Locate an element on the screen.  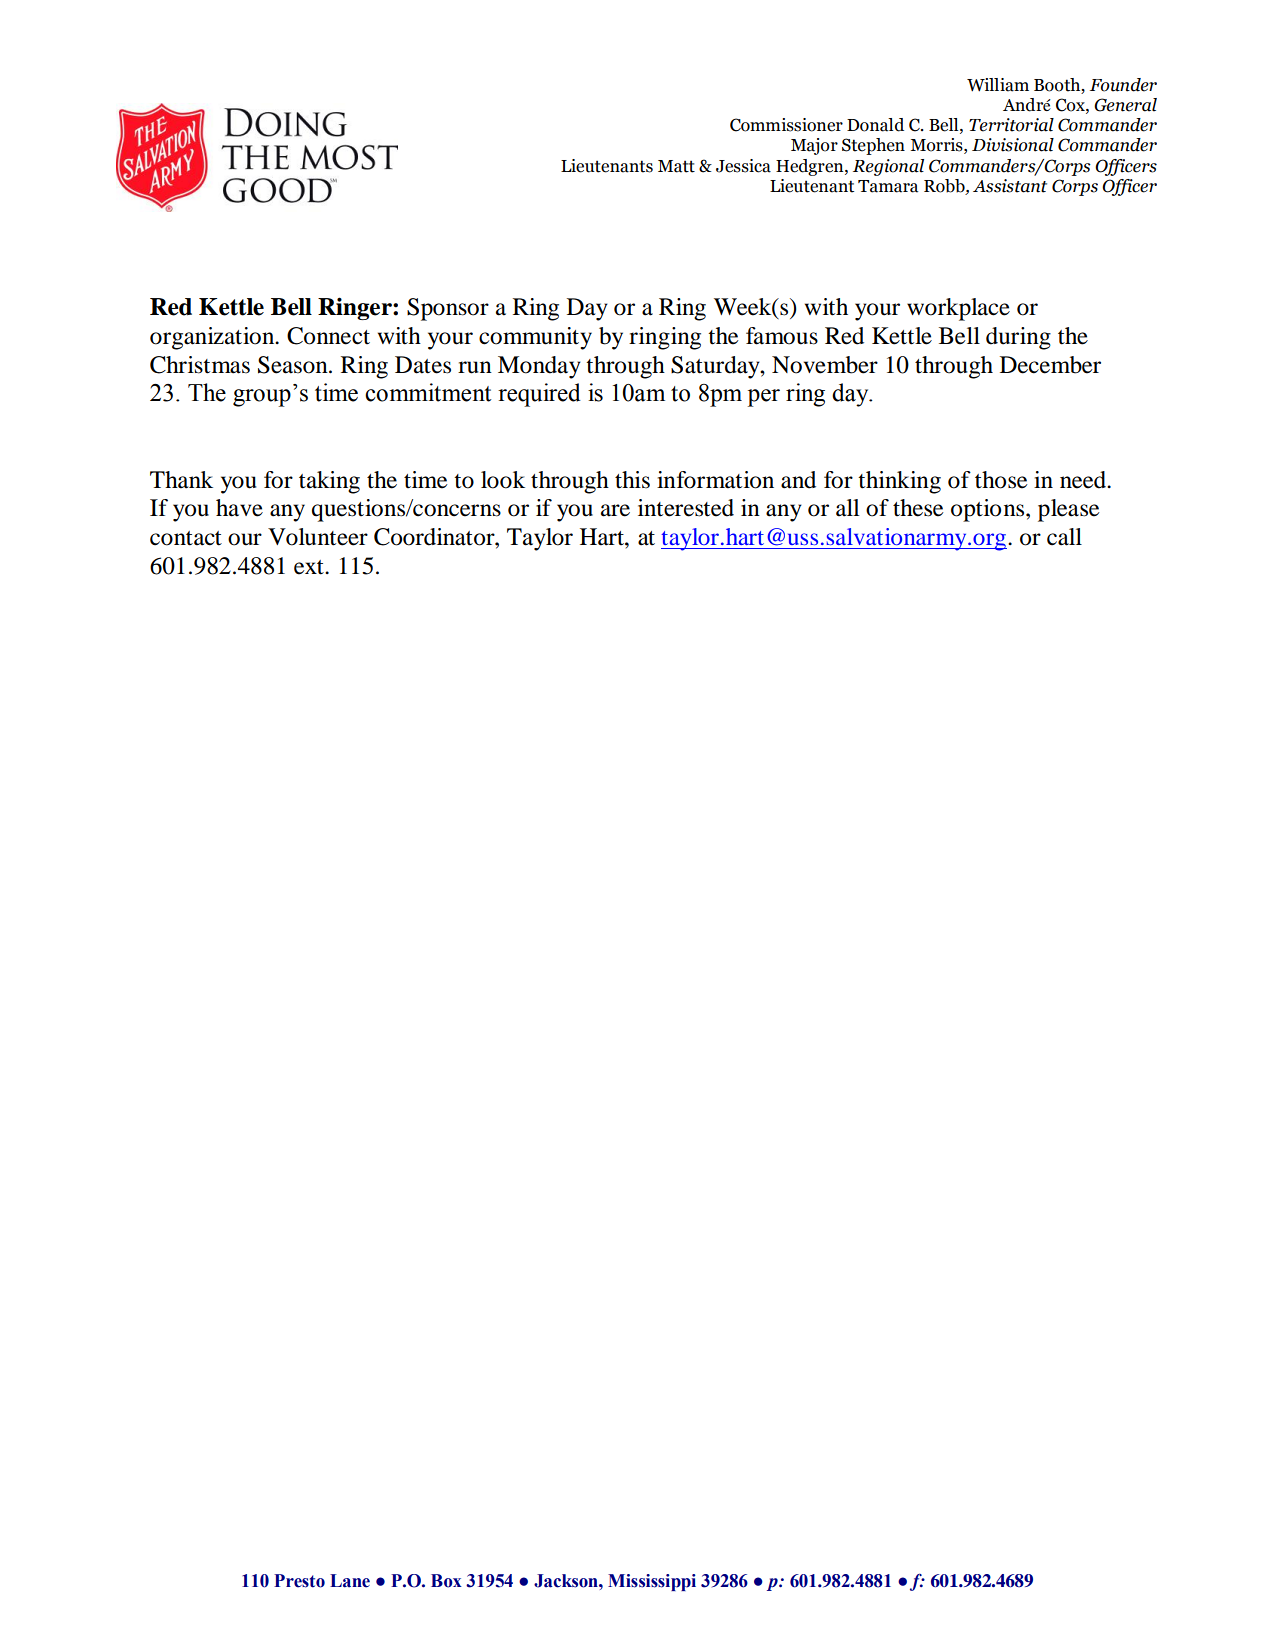
Territorial is located at coordinates (1011, 125).
